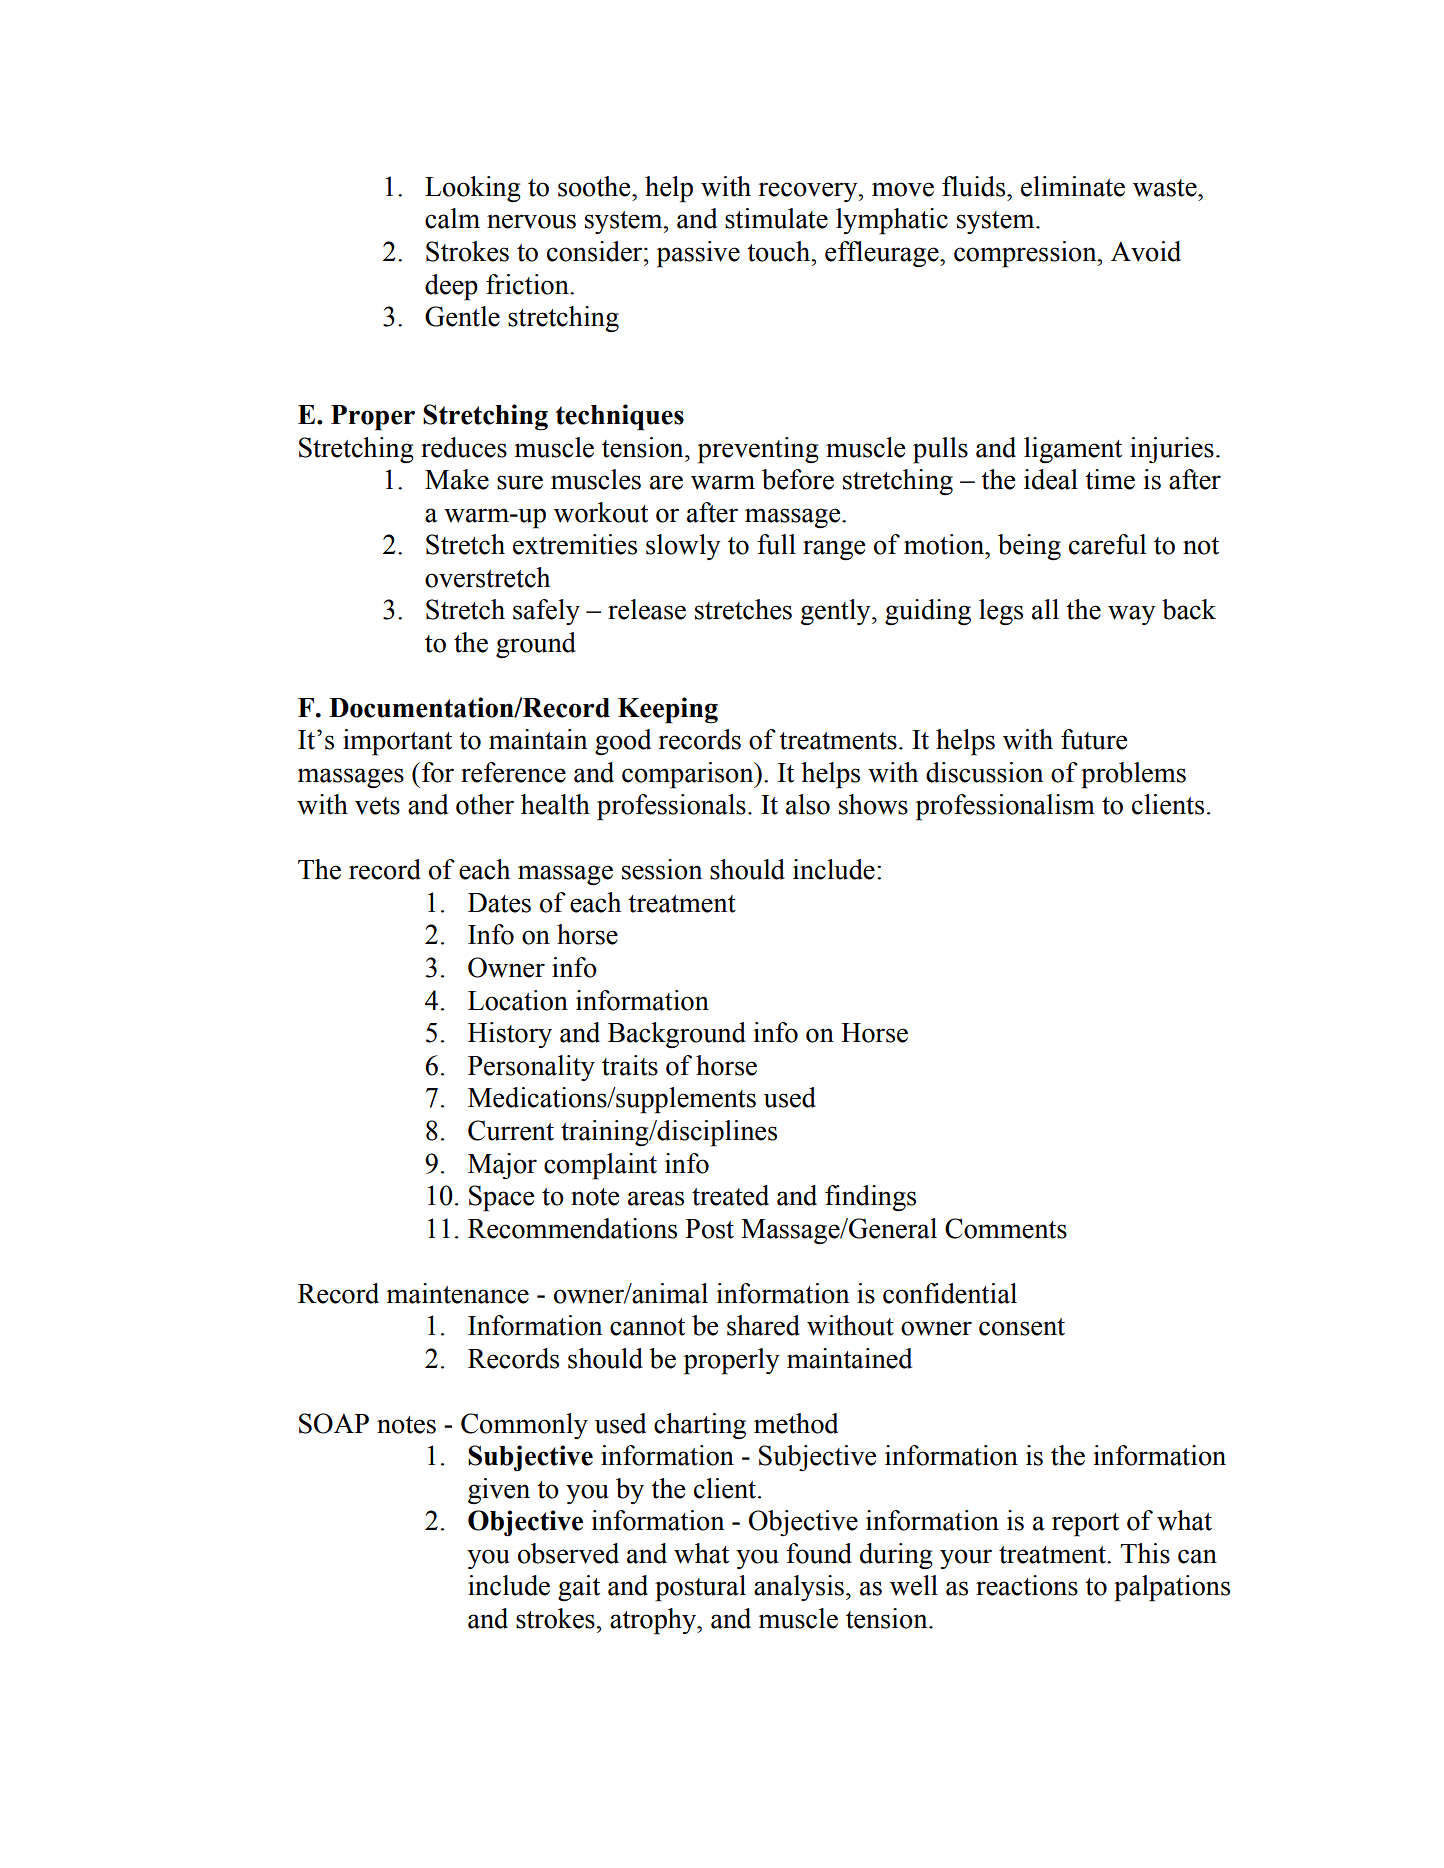 This screenshot has width=1444, height=1868. What do you see at coordinates (499, 1491) in the screenshot?
I see `given` at bounding box center [499, 1491].
